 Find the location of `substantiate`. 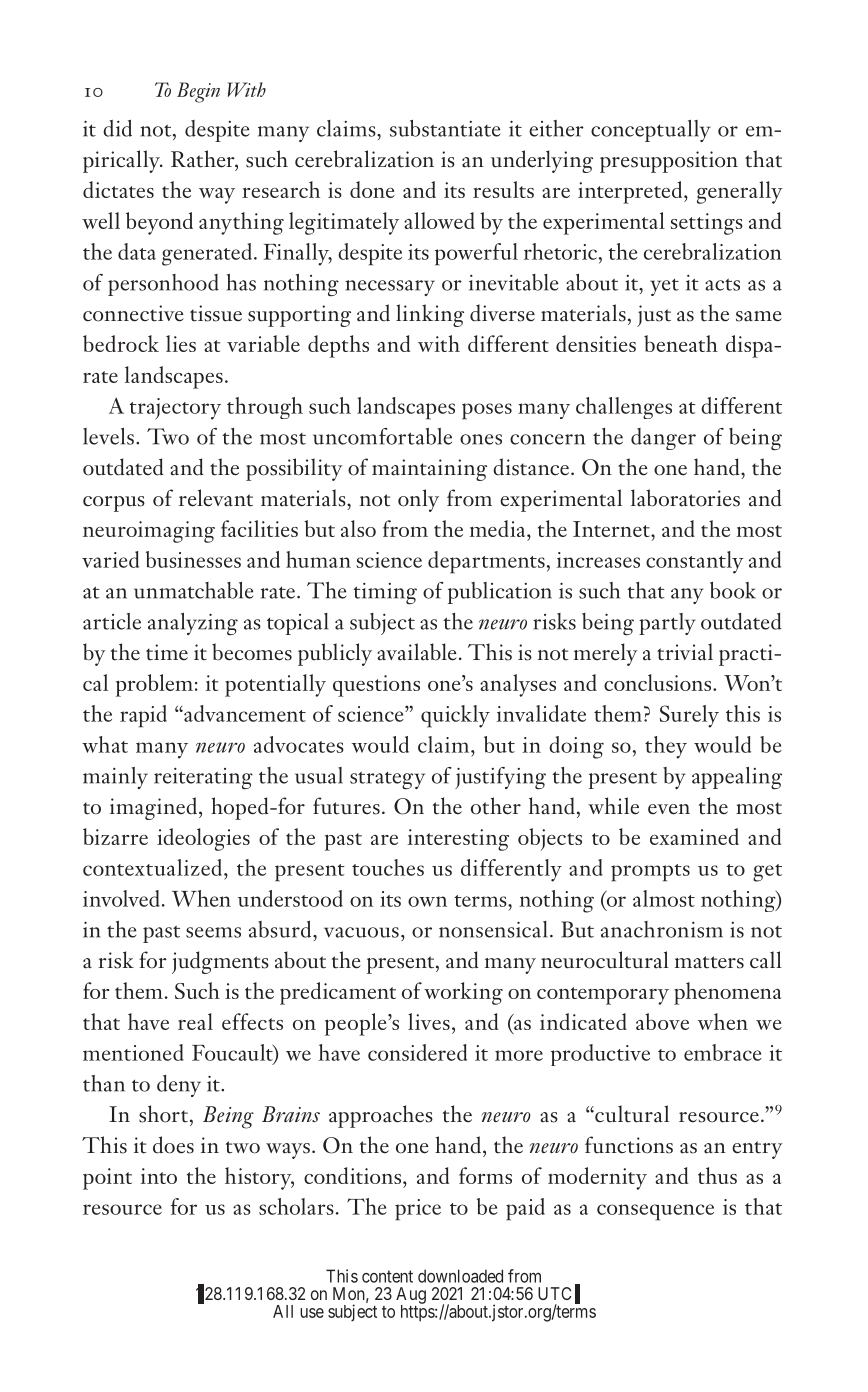

substantiate is located at coordinates (445, 128).
